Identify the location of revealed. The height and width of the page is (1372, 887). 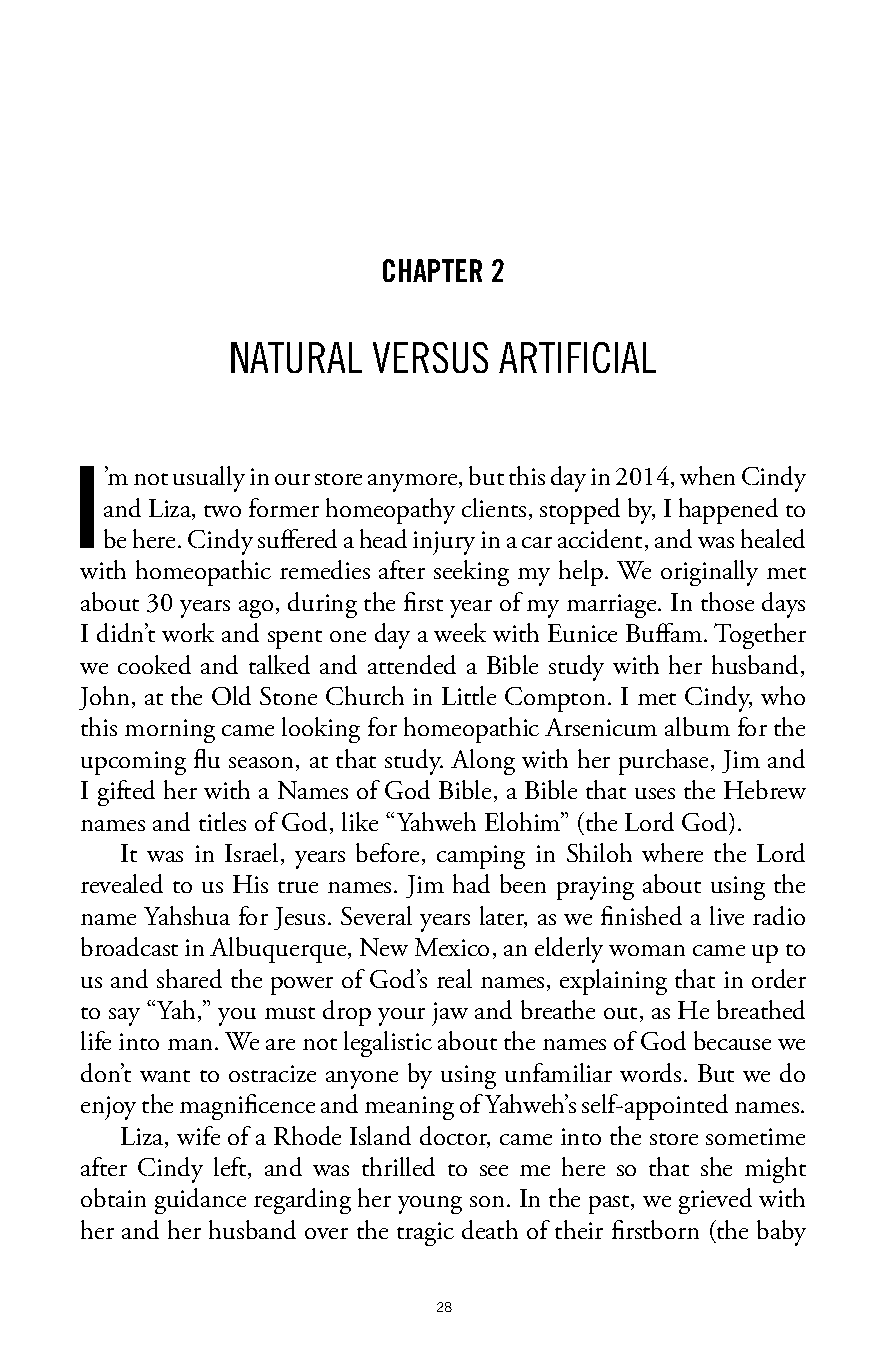
(122, 883).
